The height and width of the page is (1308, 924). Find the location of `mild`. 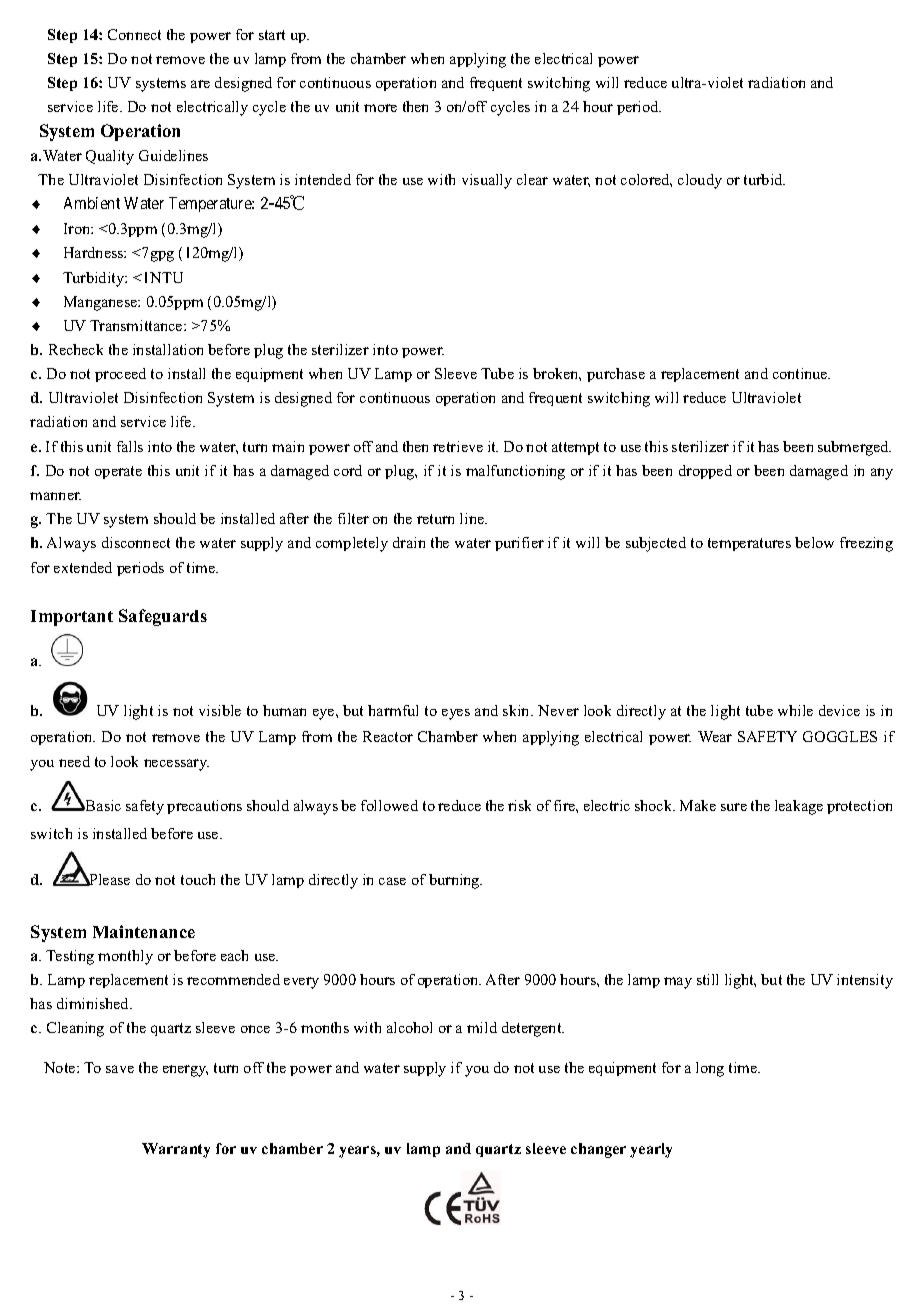

mild is located at coordinates (482, 1027).
